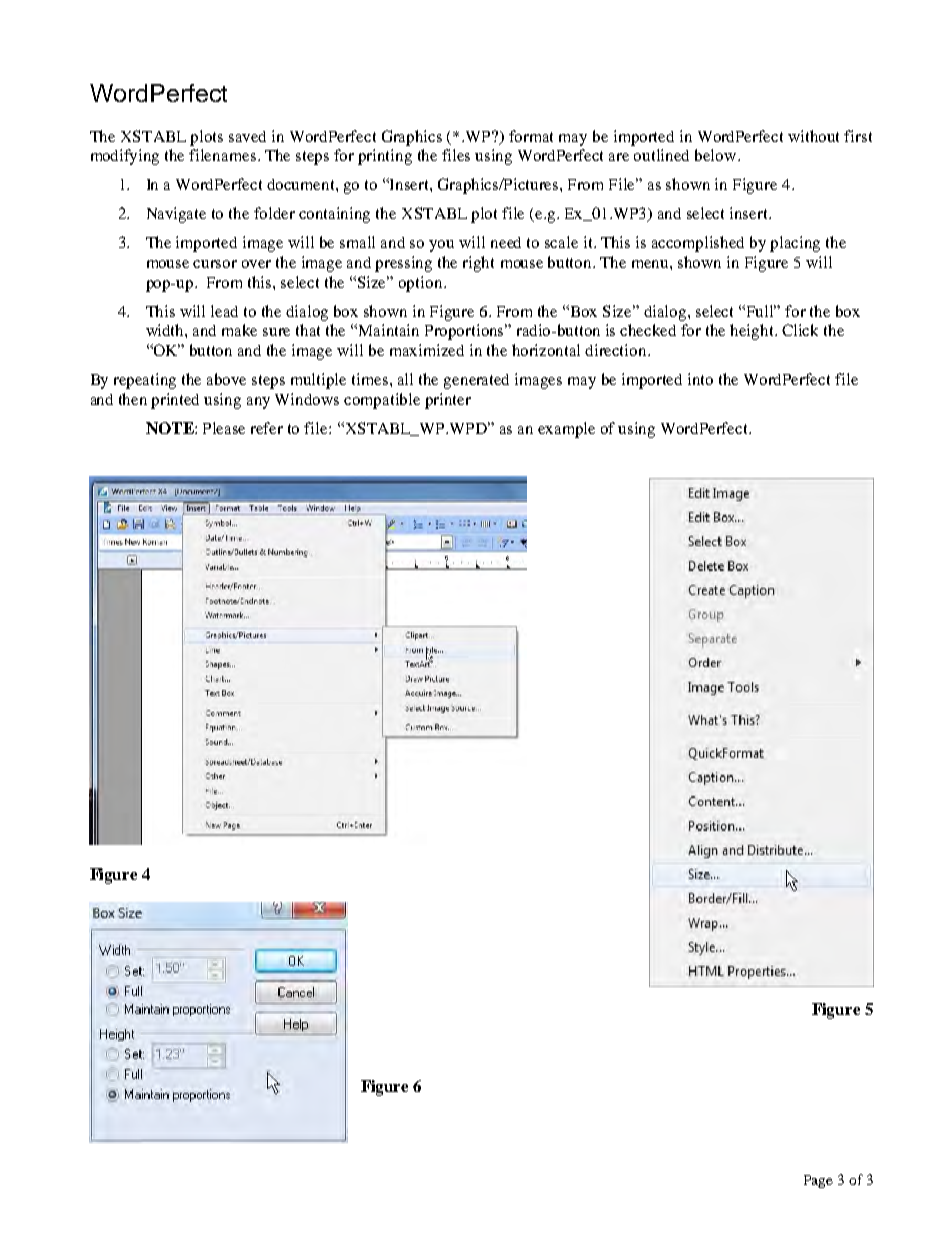 This page has width=952, height=1233. I want to click on saved, so click(247, 136).
